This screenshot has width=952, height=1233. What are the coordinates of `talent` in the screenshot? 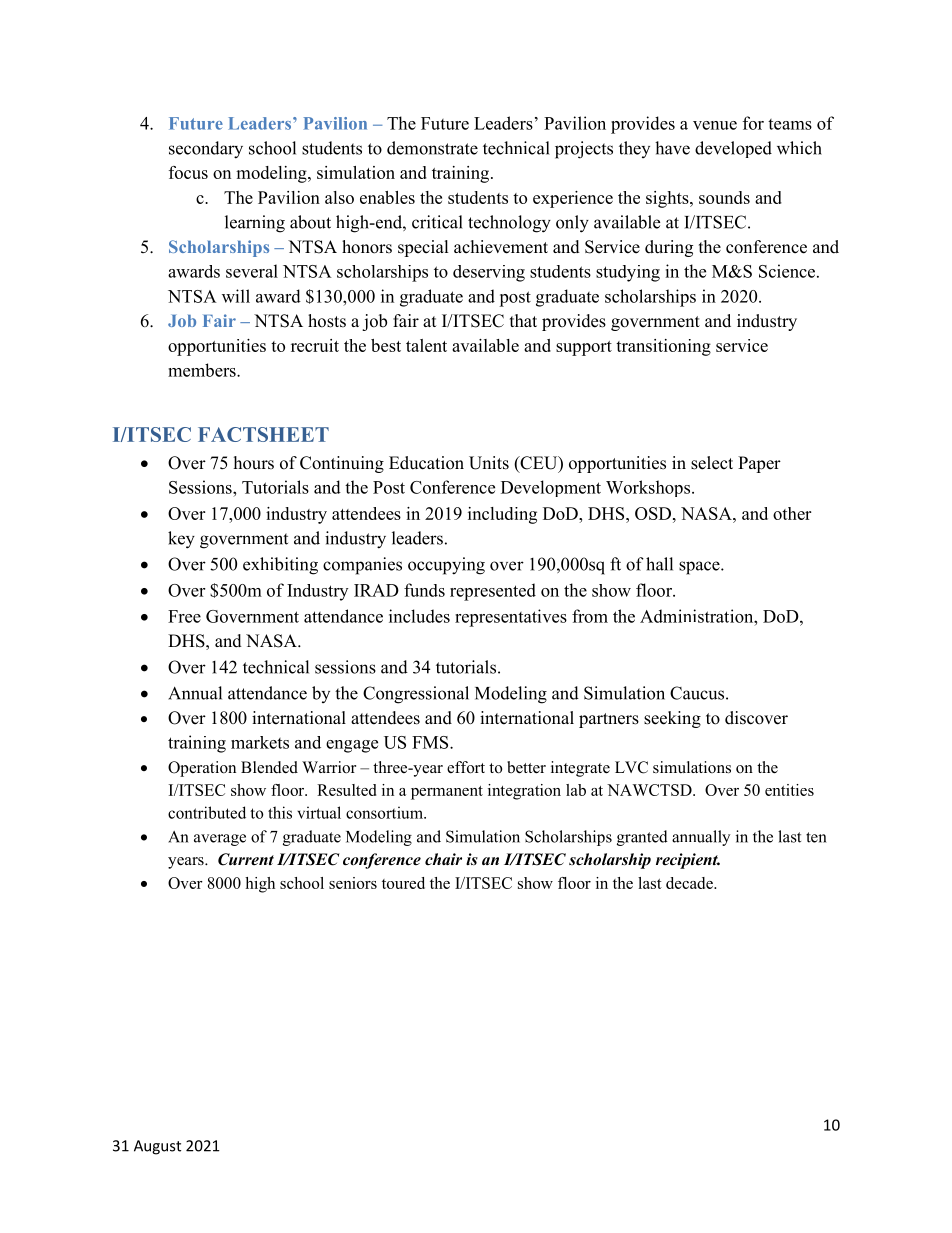 It's located at (426, 345).
